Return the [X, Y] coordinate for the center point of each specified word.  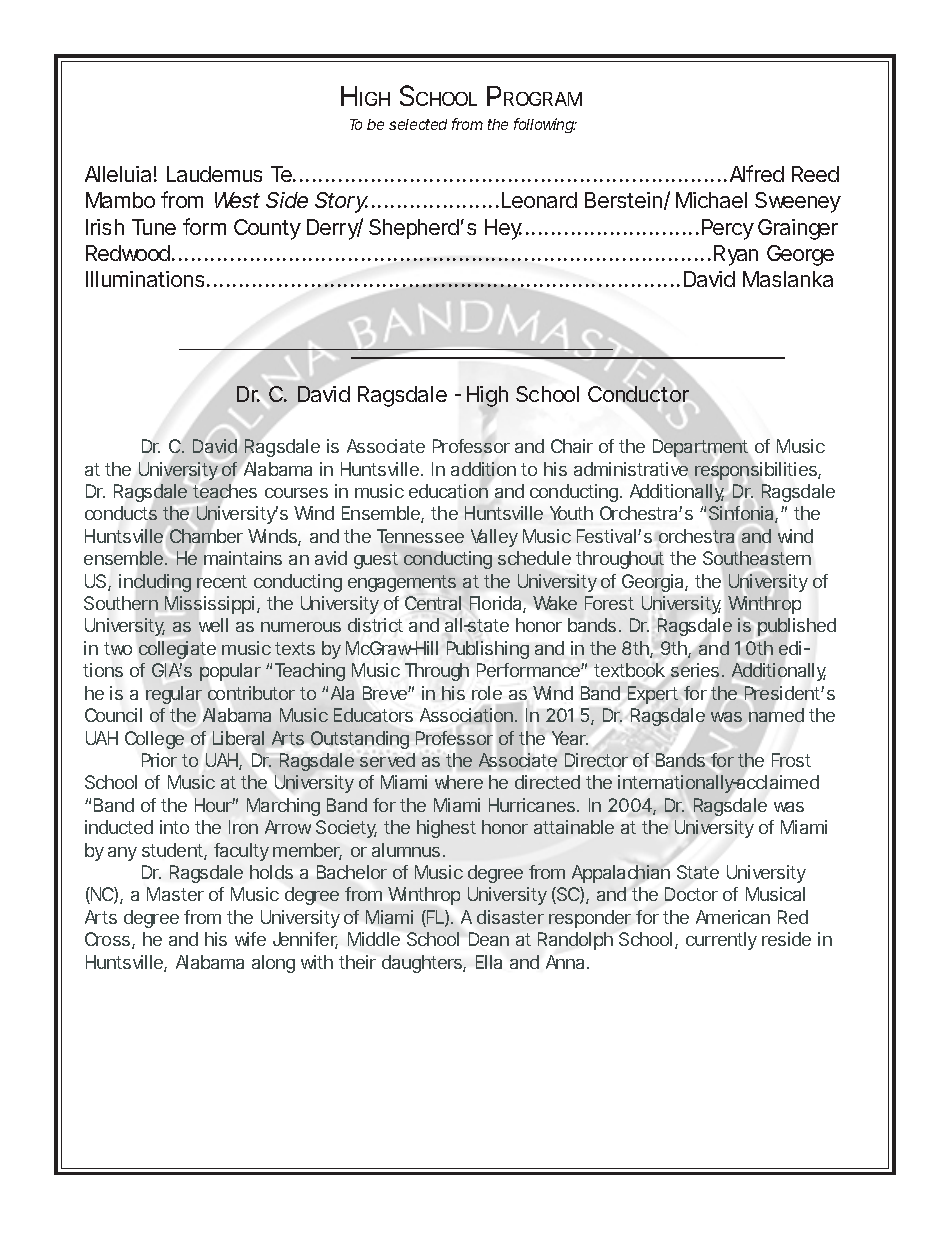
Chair [572, 446]
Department [700, 448]
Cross [107, 939]
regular [174, 695]
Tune [154, 227]
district [375, 625]
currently [721, 941]
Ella [489, 962]
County [267, 229]
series [695, 670]
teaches [225, 491]
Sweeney [797, 202]
